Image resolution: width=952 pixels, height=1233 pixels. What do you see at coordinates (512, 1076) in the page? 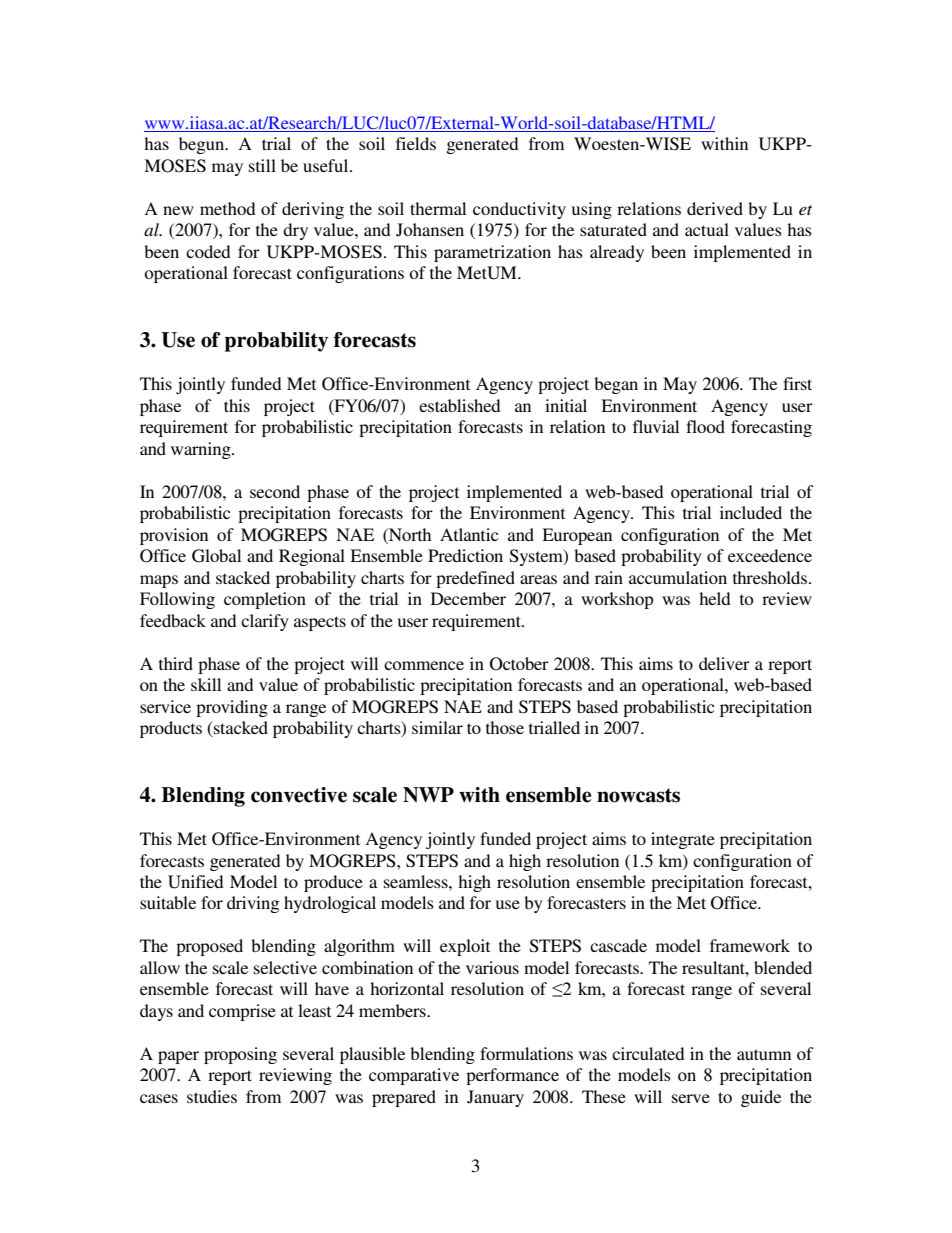
I see `performance` at bounding box center [512, 1076].
